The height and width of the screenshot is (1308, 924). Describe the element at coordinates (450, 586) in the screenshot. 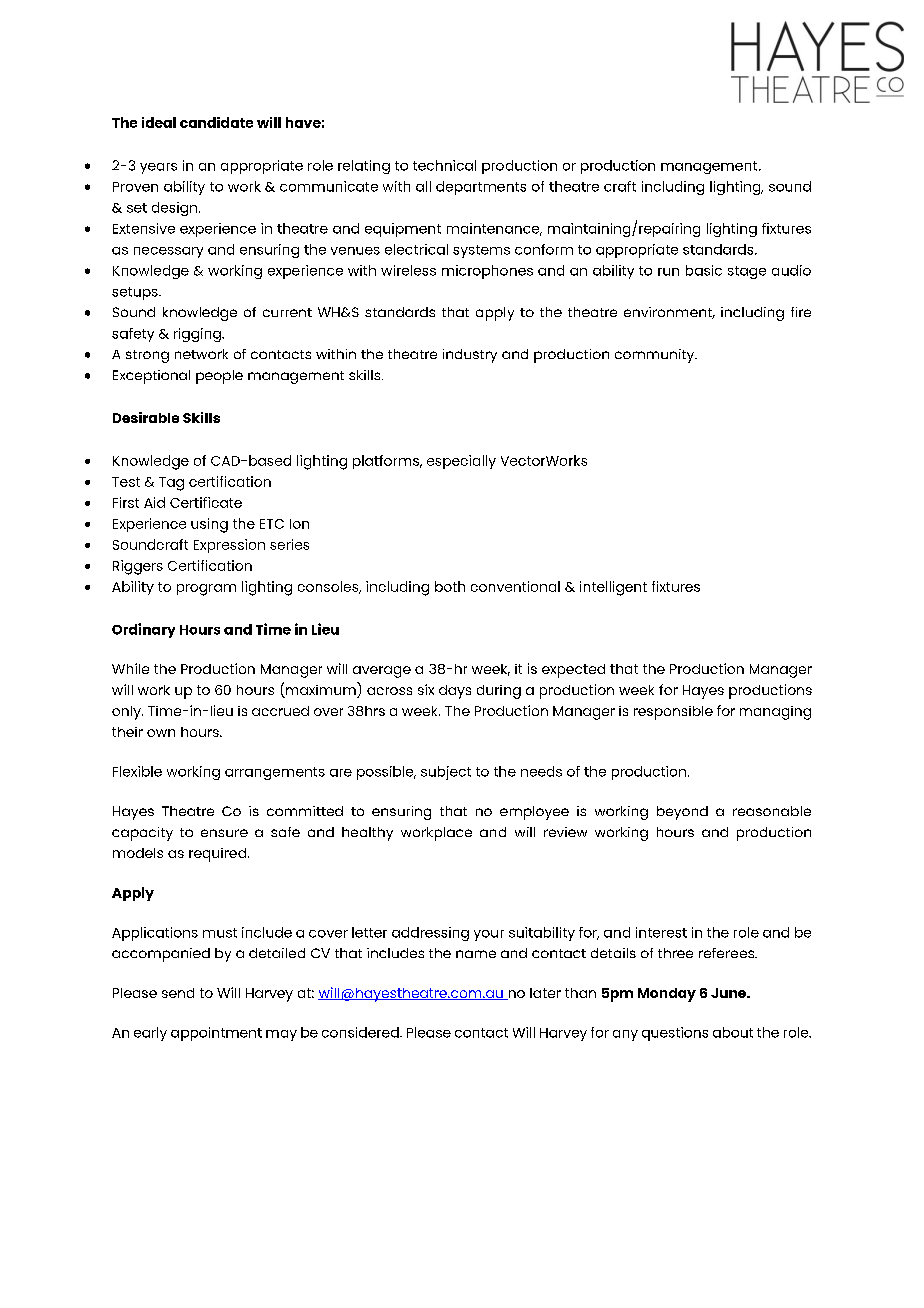

I see `both` at that location.
